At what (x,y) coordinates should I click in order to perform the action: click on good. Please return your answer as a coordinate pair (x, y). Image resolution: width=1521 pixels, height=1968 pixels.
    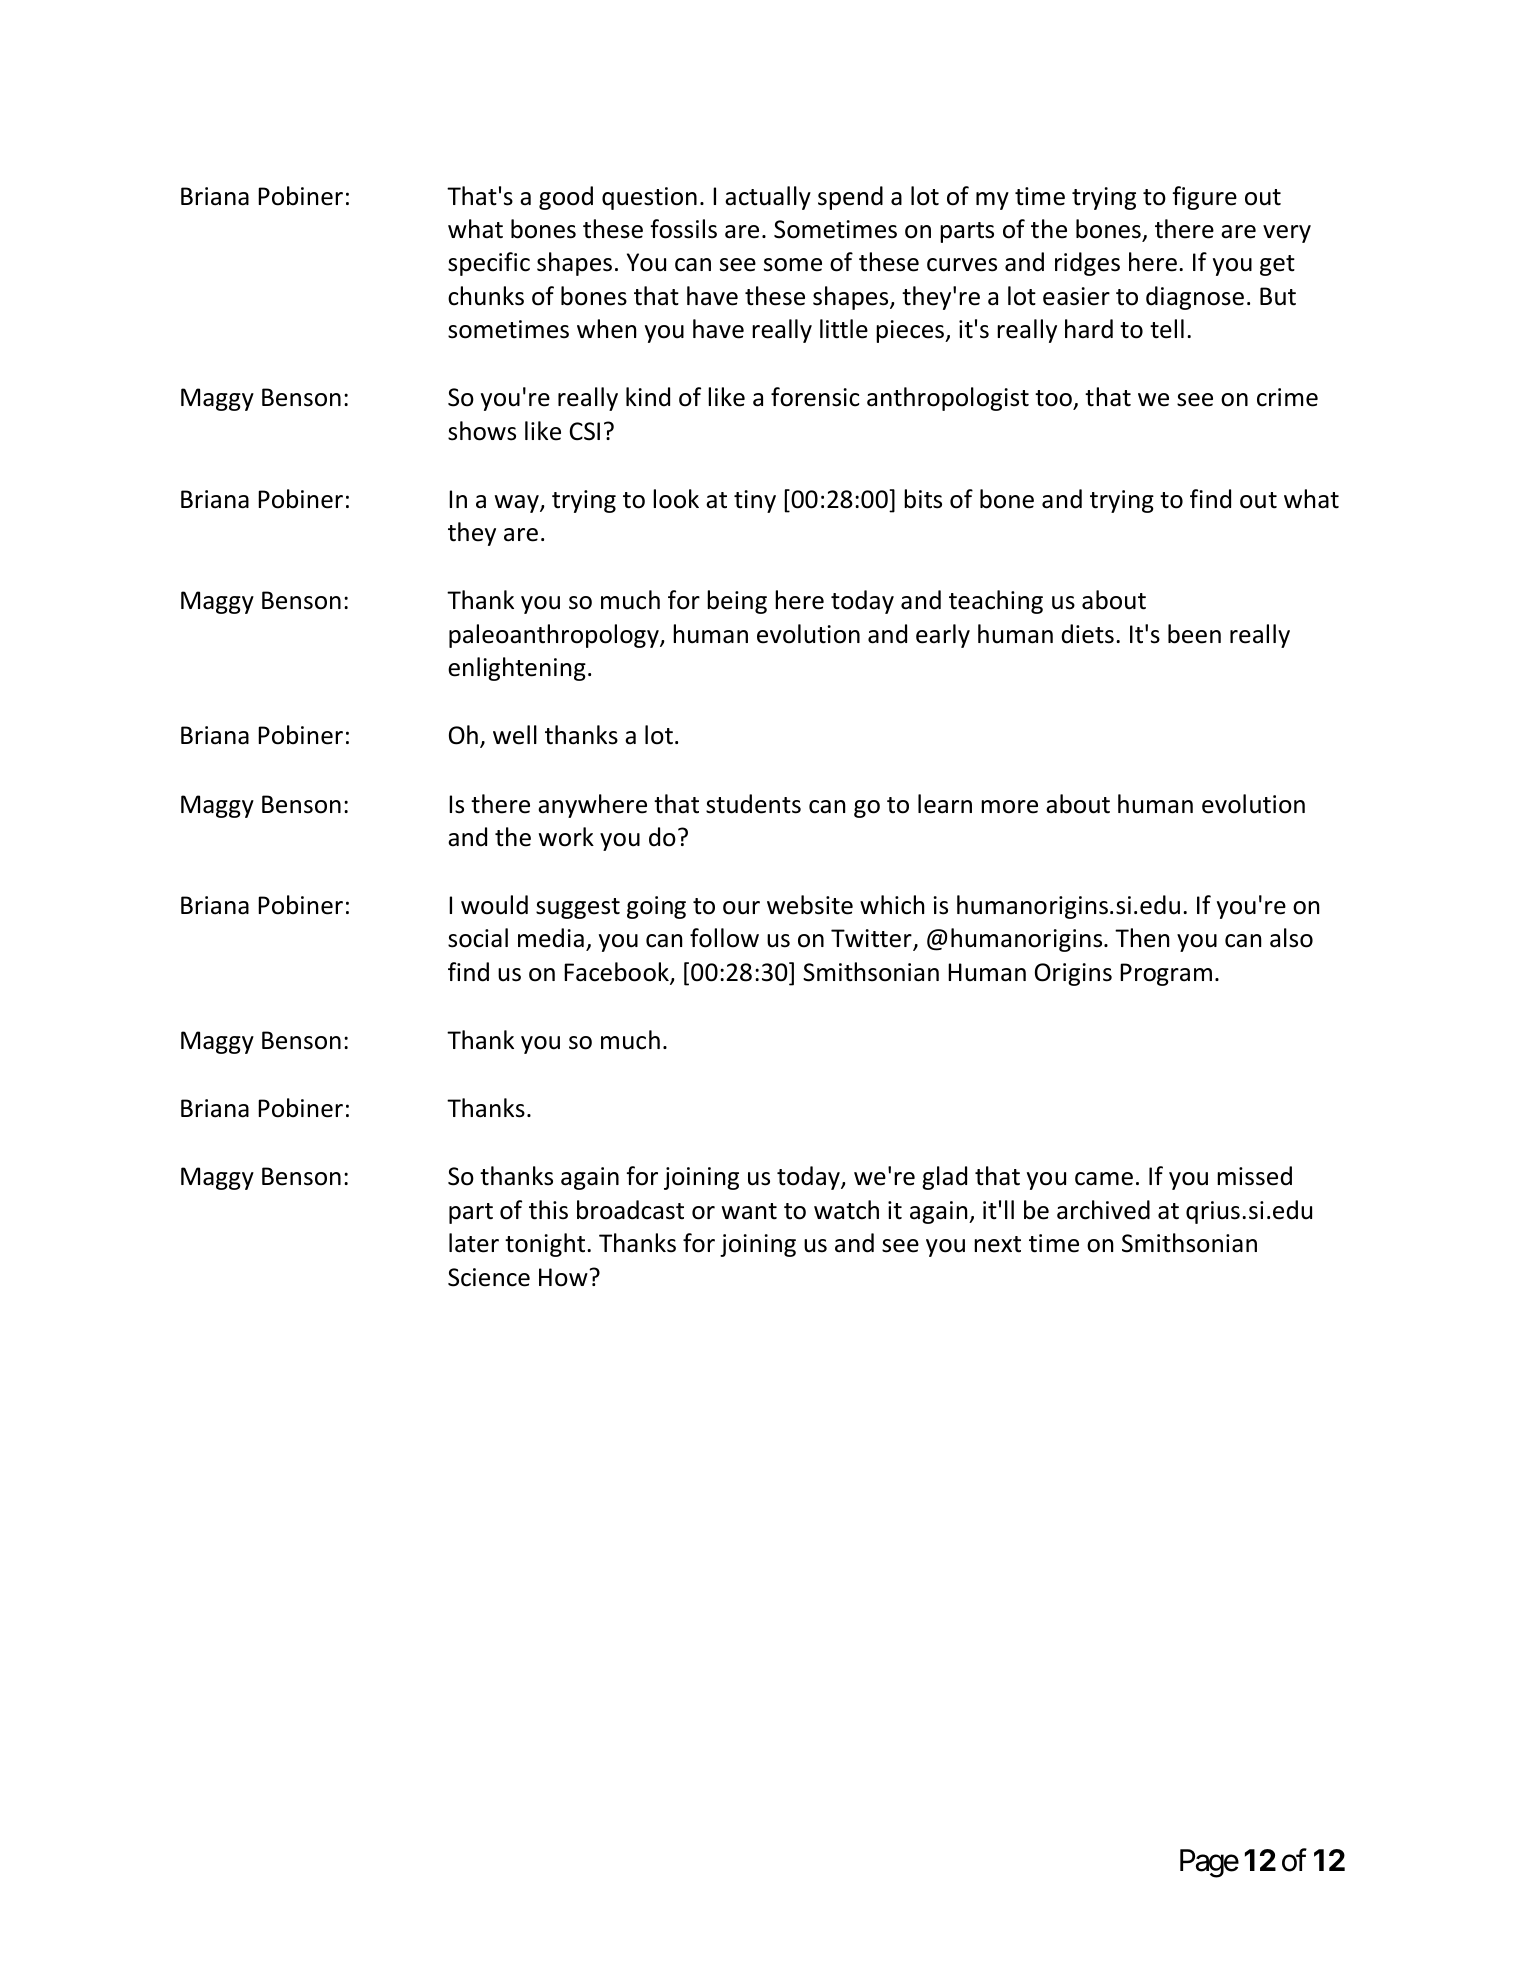
    Looking at the image, I should click on (566, 198).
